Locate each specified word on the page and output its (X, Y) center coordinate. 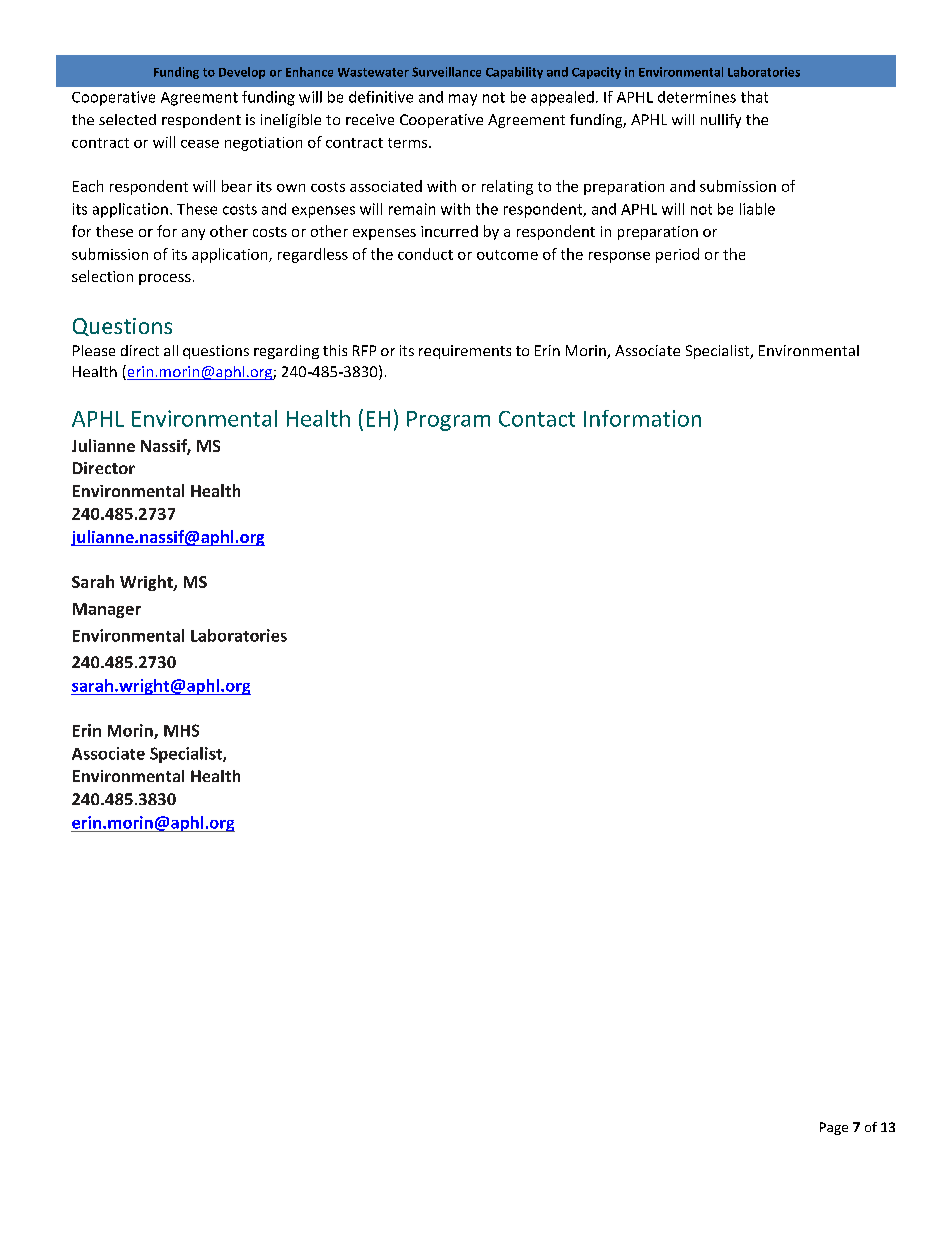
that (754, 97)
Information (642, 418)
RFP (364, 350)
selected (127, 119)
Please (94, 350)
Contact (537, 419)
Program (448, 421)
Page (834, 1128)
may (463, 100)
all (171, 350)
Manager (107, 610)
